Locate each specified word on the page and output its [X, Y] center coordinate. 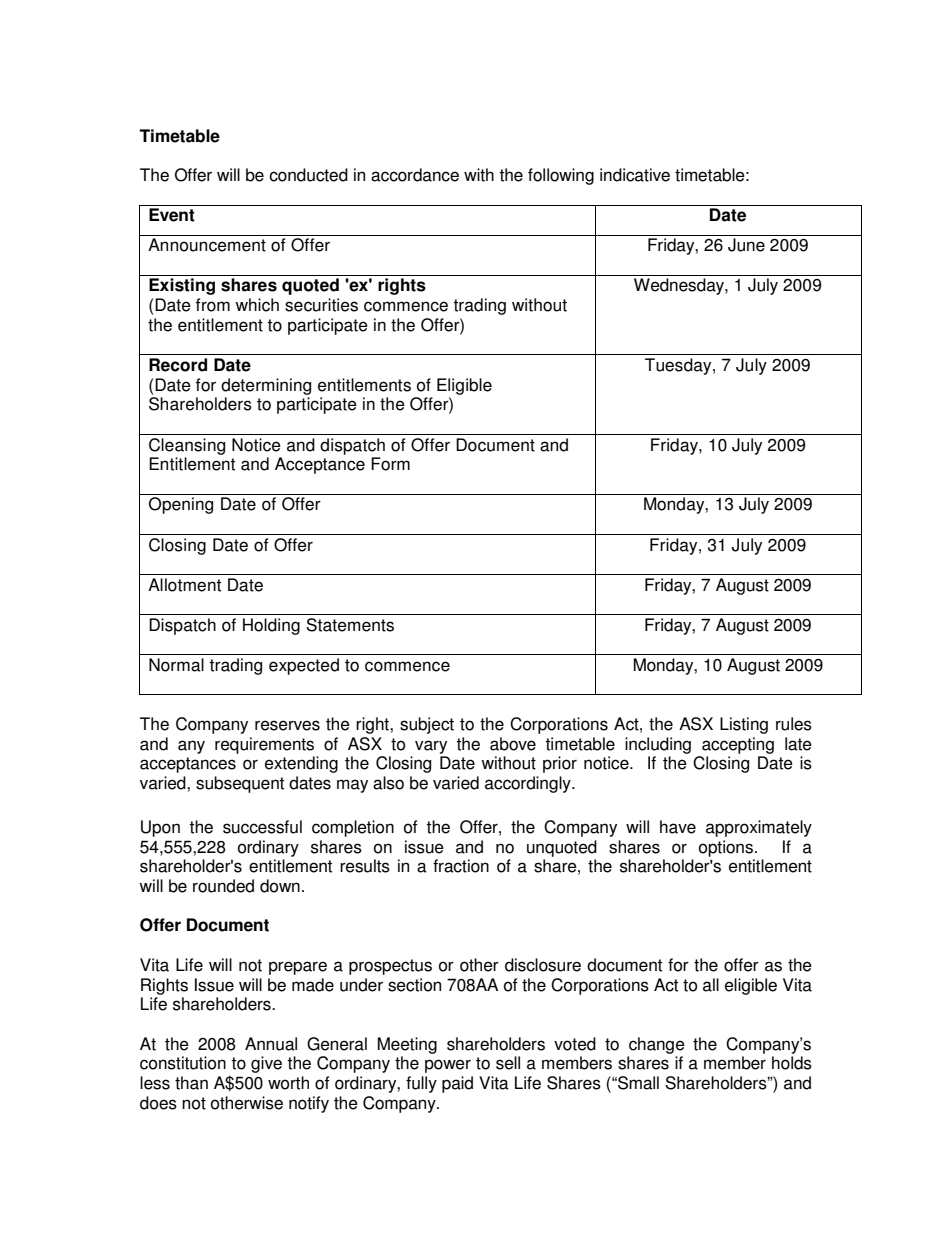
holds [792, 1063]
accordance [415, 175]
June [746, 245]
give [266, 1064]
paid [457, 1084]
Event [172, 215]
